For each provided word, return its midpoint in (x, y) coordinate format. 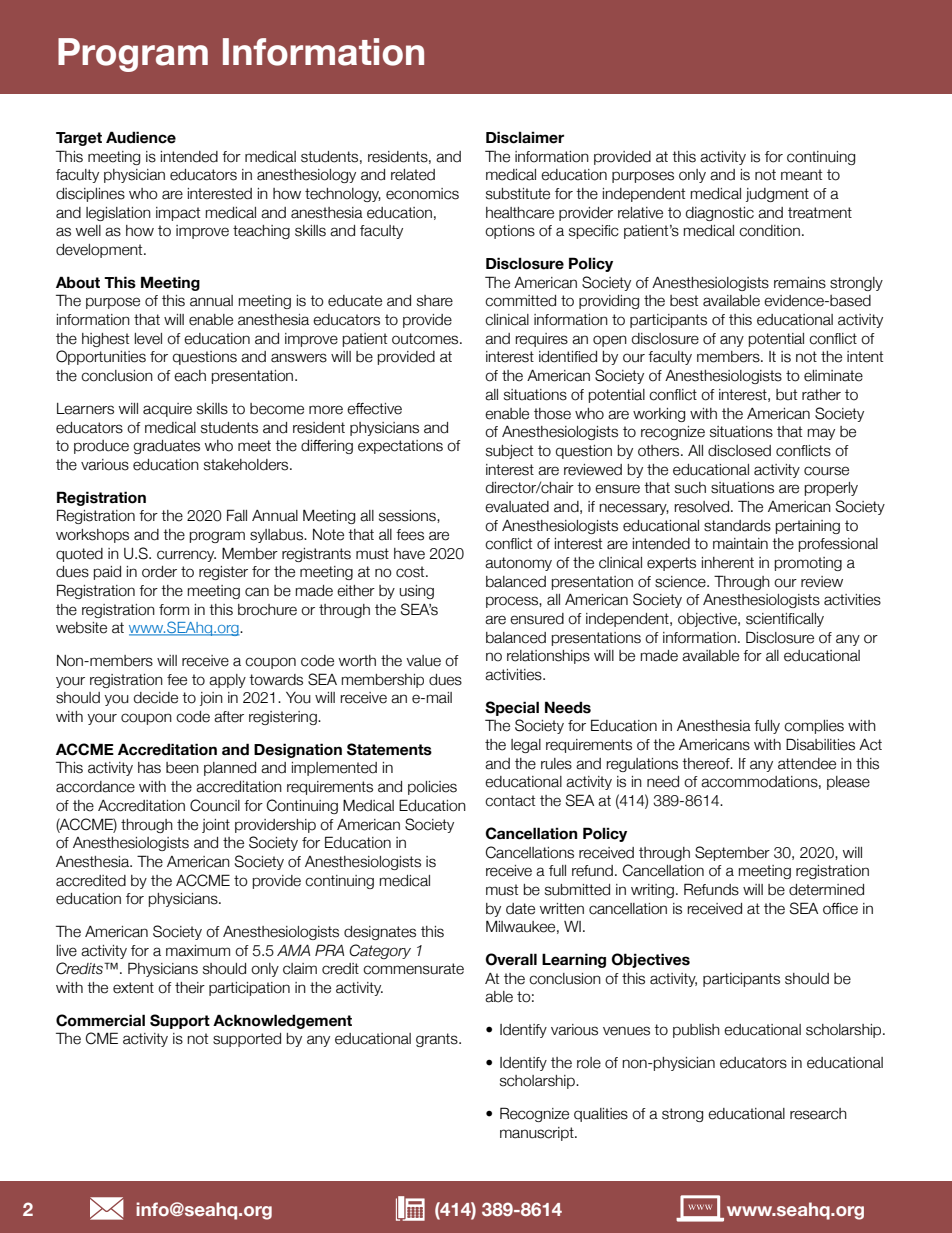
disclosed (739, 451)
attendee (807, 764)
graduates (166, 447)
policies (432, 788)
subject (509, 452)
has (149, 768)
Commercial (100, 1020)
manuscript (538, 1134)
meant (801, 175)
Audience (141, 137)
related (413, 175)
